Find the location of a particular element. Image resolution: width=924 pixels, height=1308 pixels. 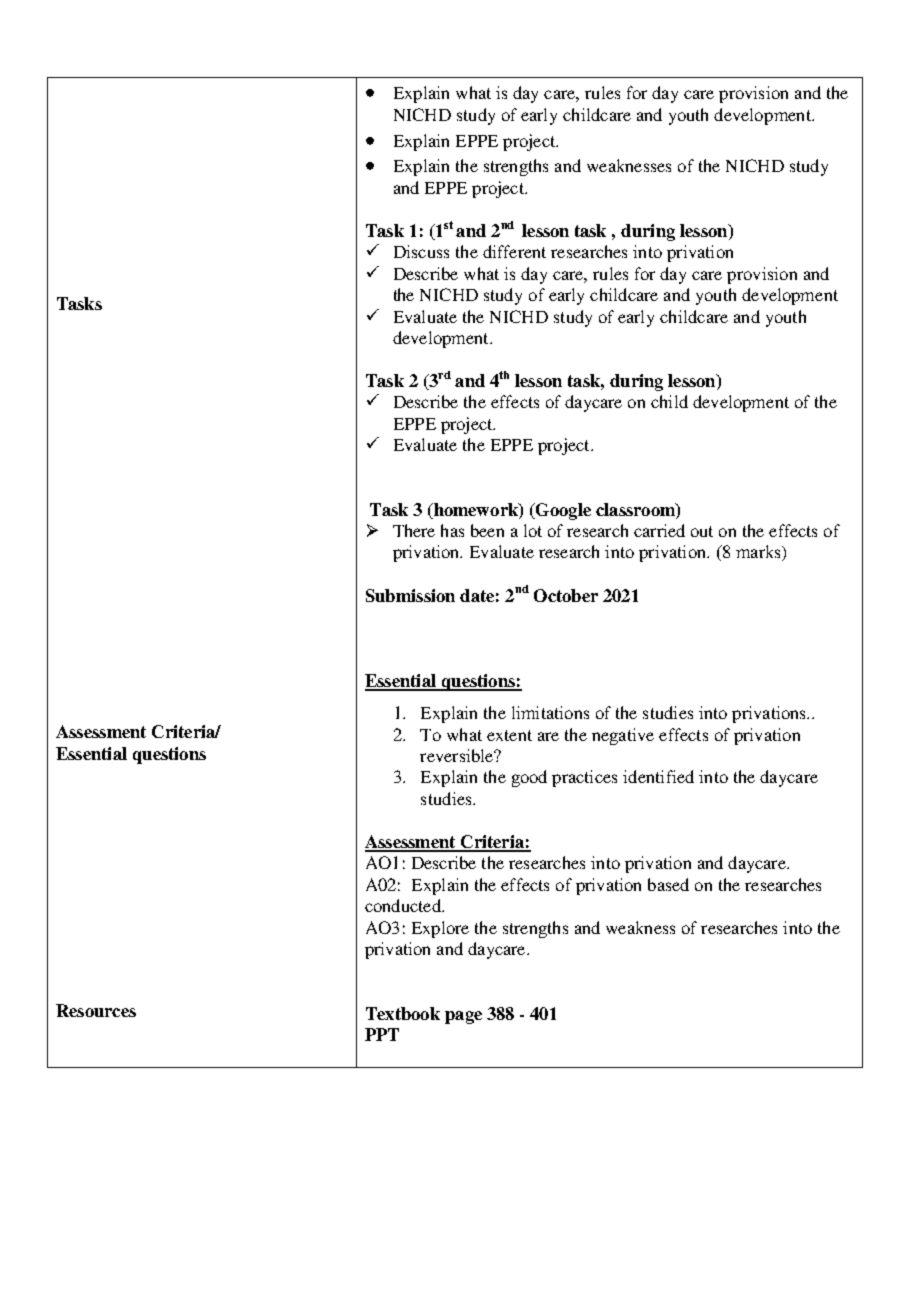

Textbook is located at coordinates (403, 1013).
